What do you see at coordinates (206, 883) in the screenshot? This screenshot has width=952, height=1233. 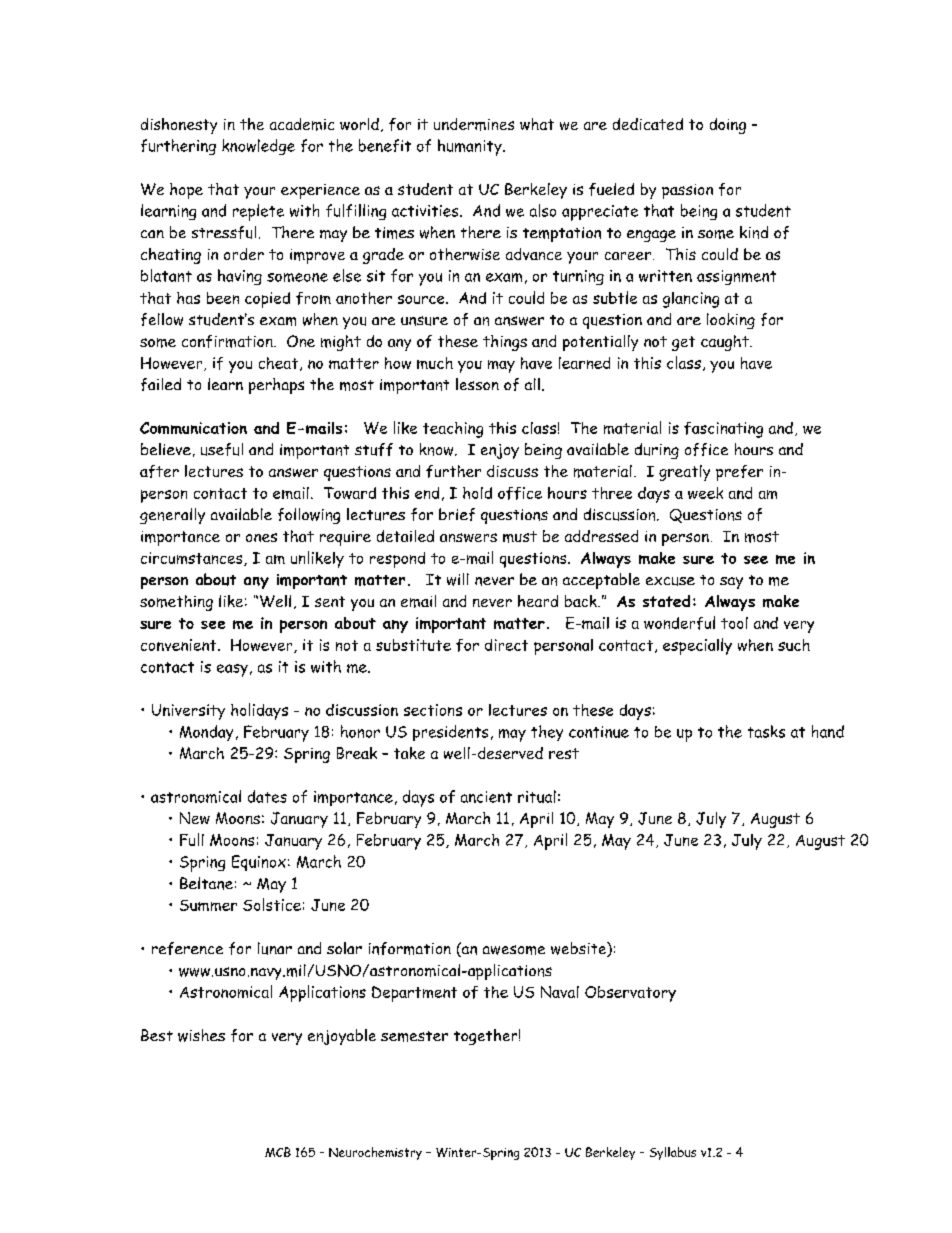 I see `Beltane` at bounding box center [206, 883].
